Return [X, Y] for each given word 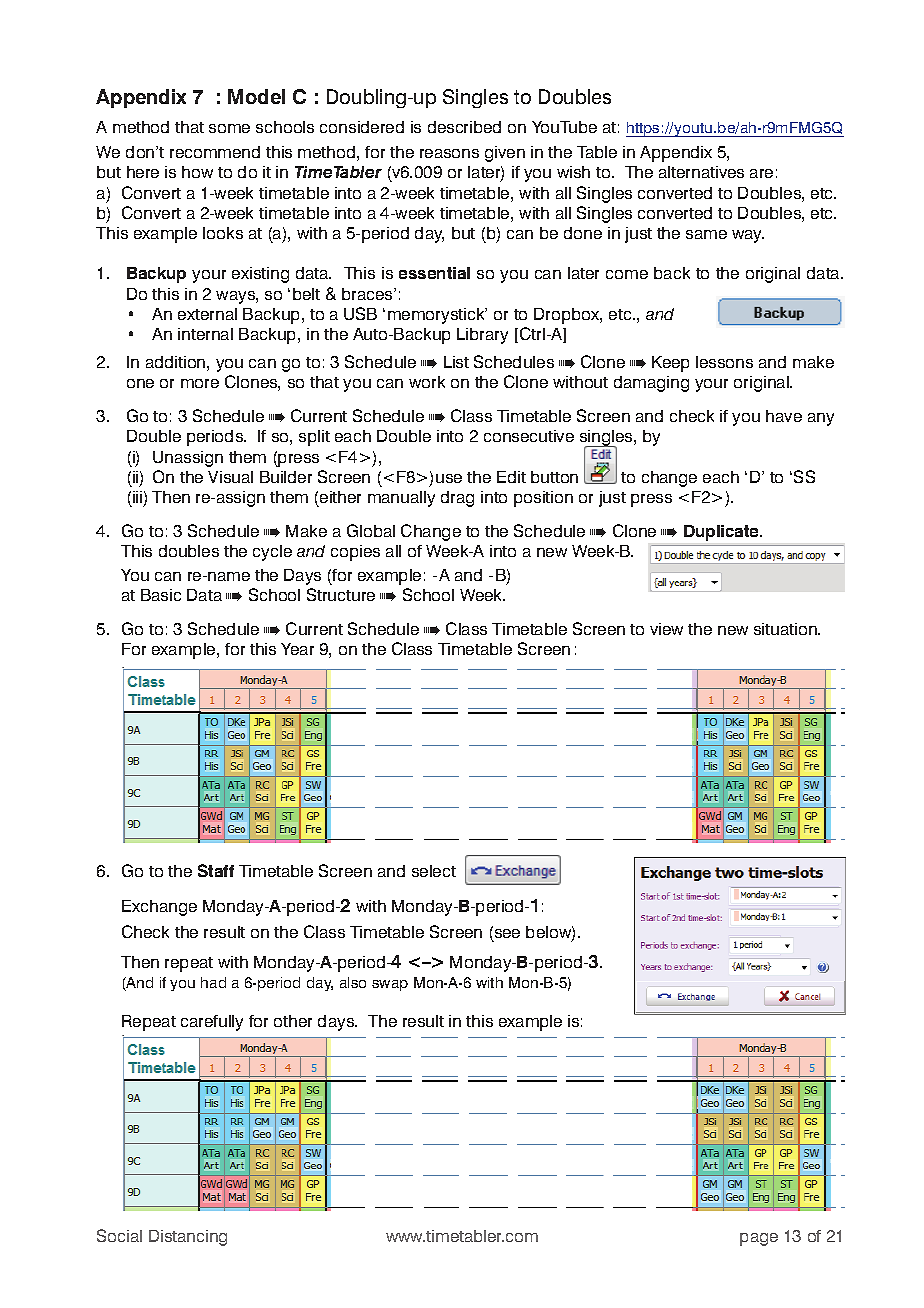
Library [482, 336]
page [759, 1239]
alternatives [701, 172]
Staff [216, 870]
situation [786, 629]
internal [205, 334]
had [213, 982]
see [506, 934]
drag [457, 499]
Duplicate [723, 533]
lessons [724, 362]
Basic [161, 595]
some [229, 128]
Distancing [188, 1238]
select [434, 871]
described [464, 127]
